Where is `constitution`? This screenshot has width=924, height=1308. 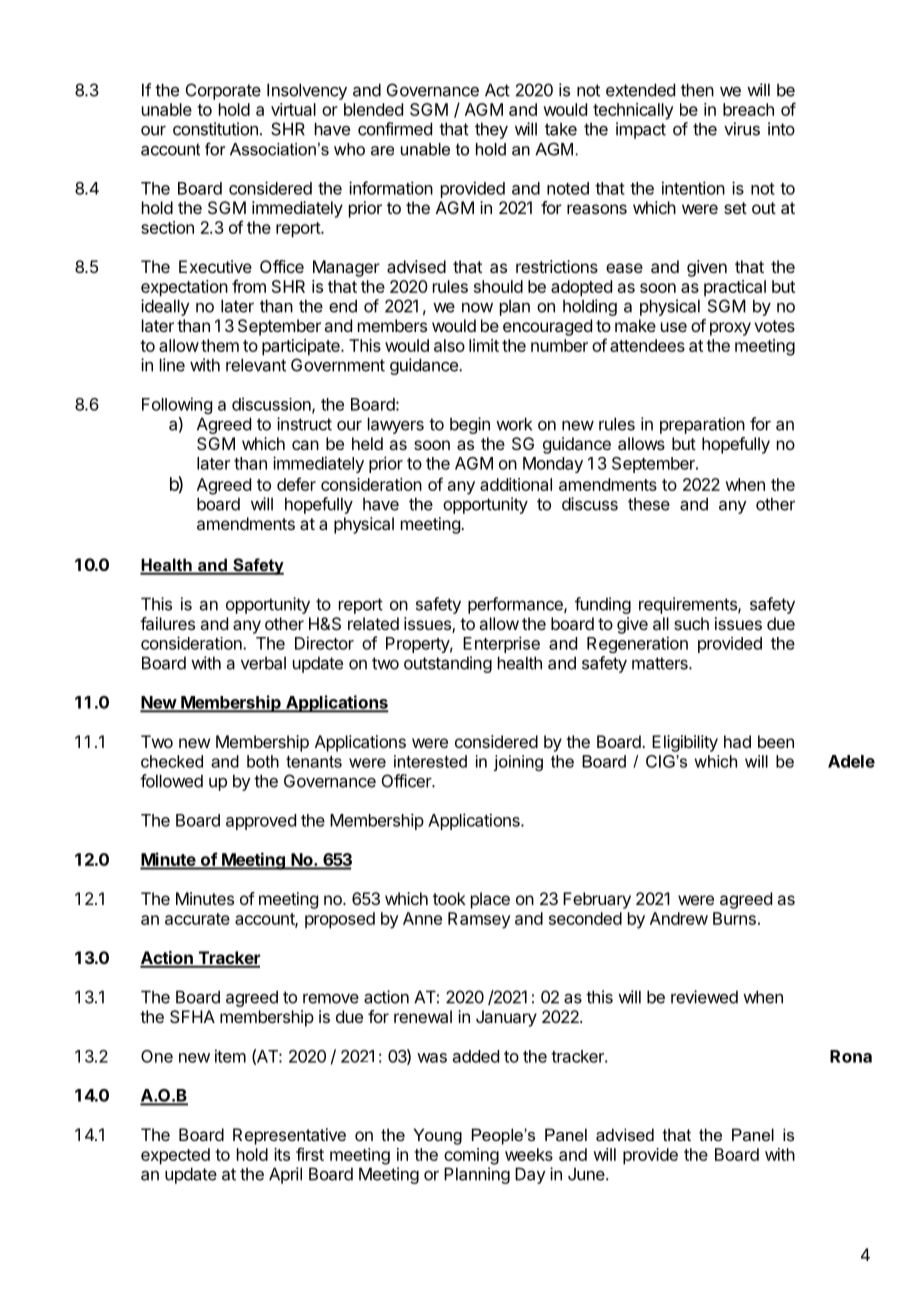
constitution is located at coordinates (215, 129).
